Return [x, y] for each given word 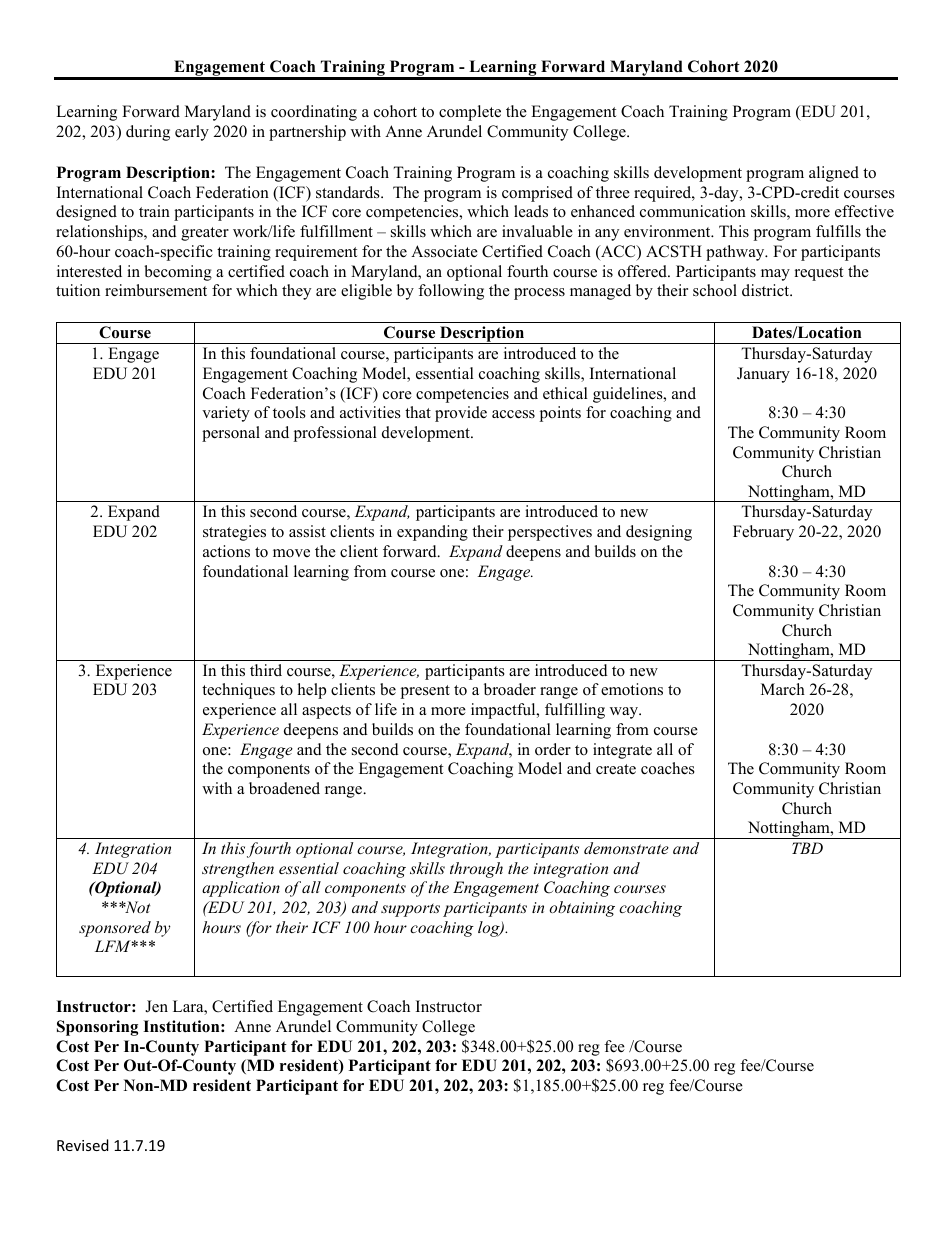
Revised [83, 1145]
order [553, 749]
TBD [807, 848]
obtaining [582, 909]
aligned [834, 174]
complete [470, 113]
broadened [284, 788]
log [490, 929]
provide [461, 414]
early [192, 133]
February [763, 533]
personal [231, 434]
